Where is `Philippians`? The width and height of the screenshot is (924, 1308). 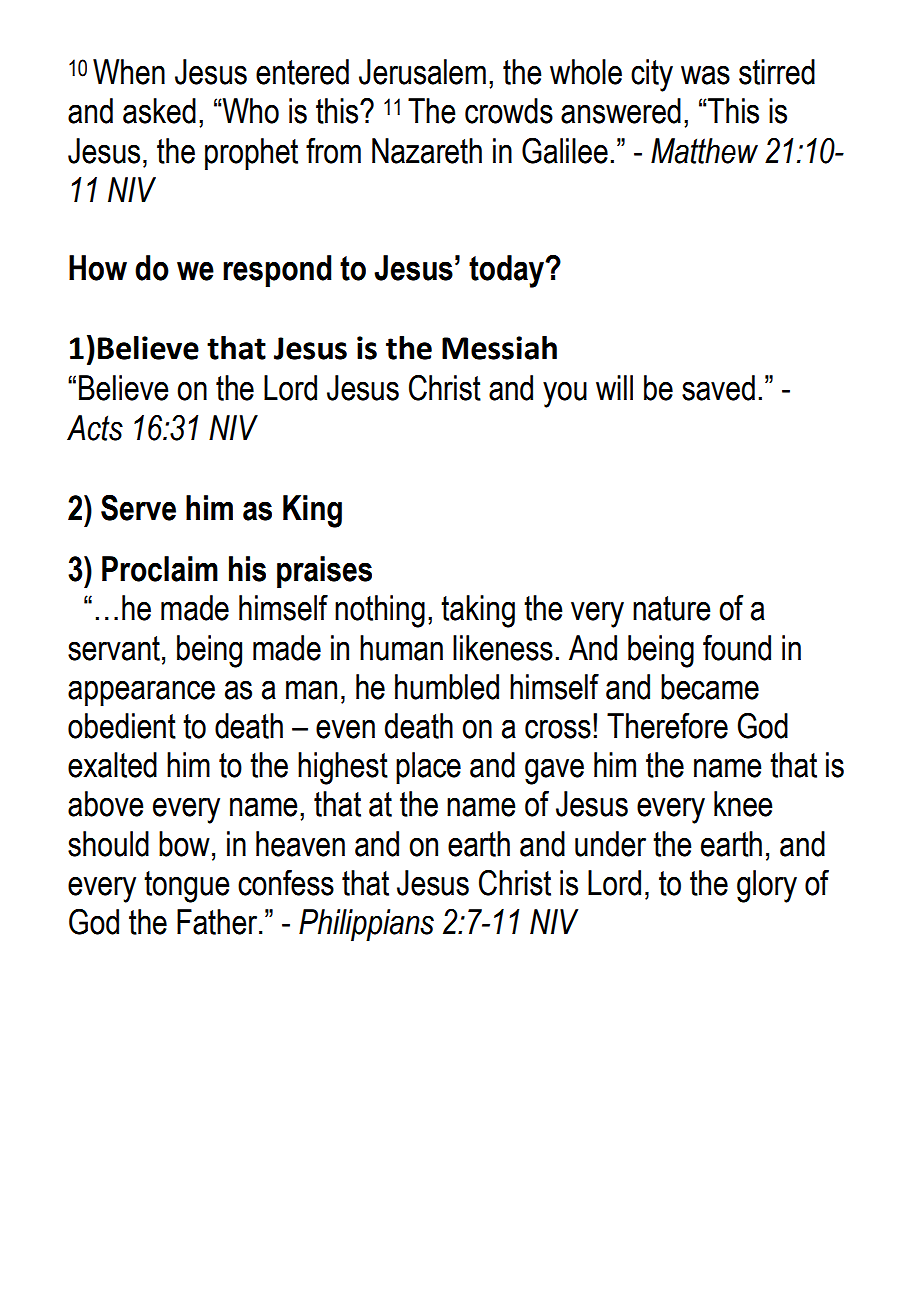
Philippians is located at coordinates (366, 925).
